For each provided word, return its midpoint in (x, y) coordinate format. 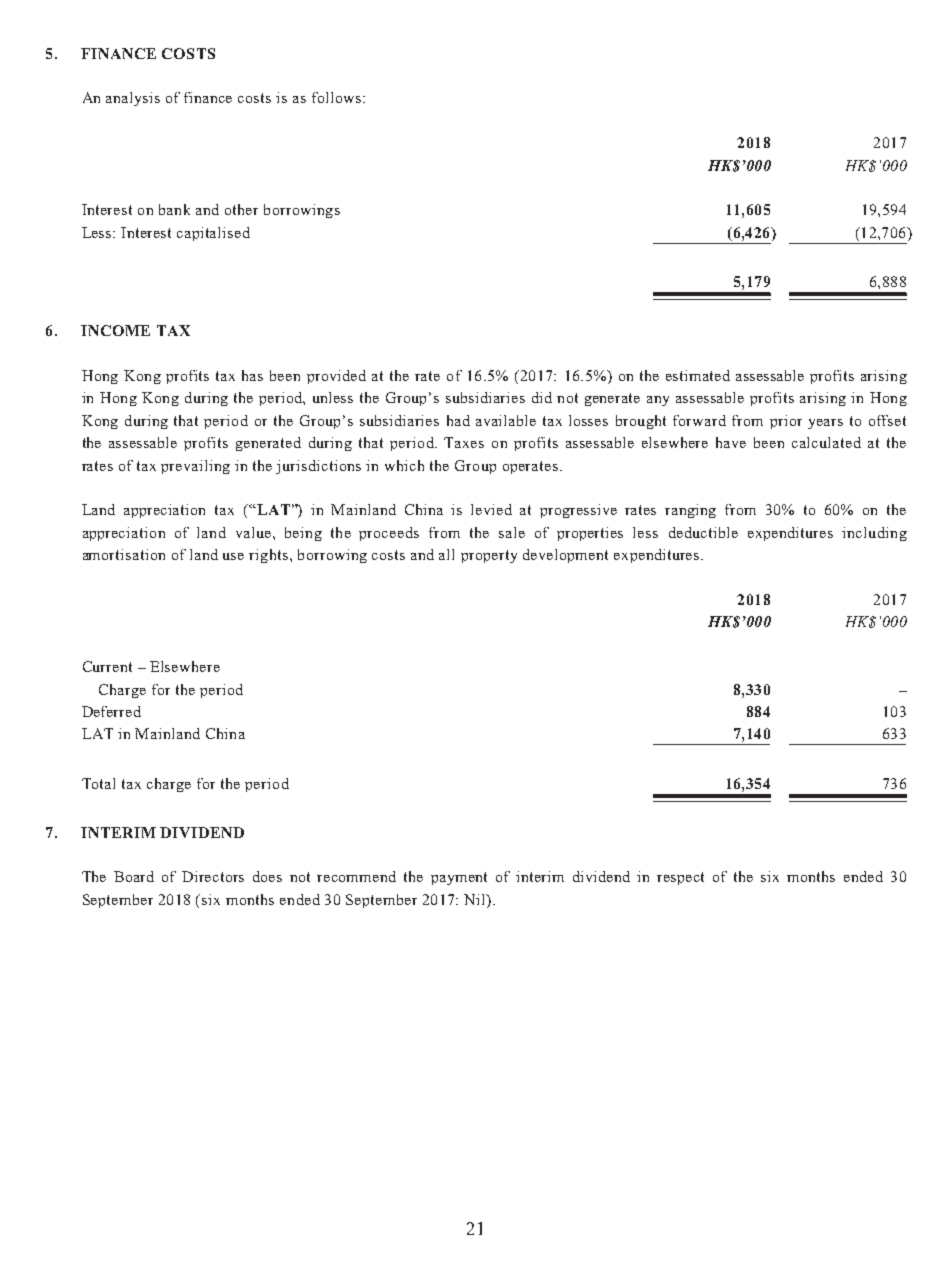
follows (336, 97)
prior (786, 422)
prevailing (195, 467)
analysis (133, 99)
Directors (213, 876)
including (874, 534)
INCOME (115, 330)
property (489, 556)
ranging (690, 511)
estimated (698, 375)
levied (491, 509)
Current (107, 666)
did (542, 397)
